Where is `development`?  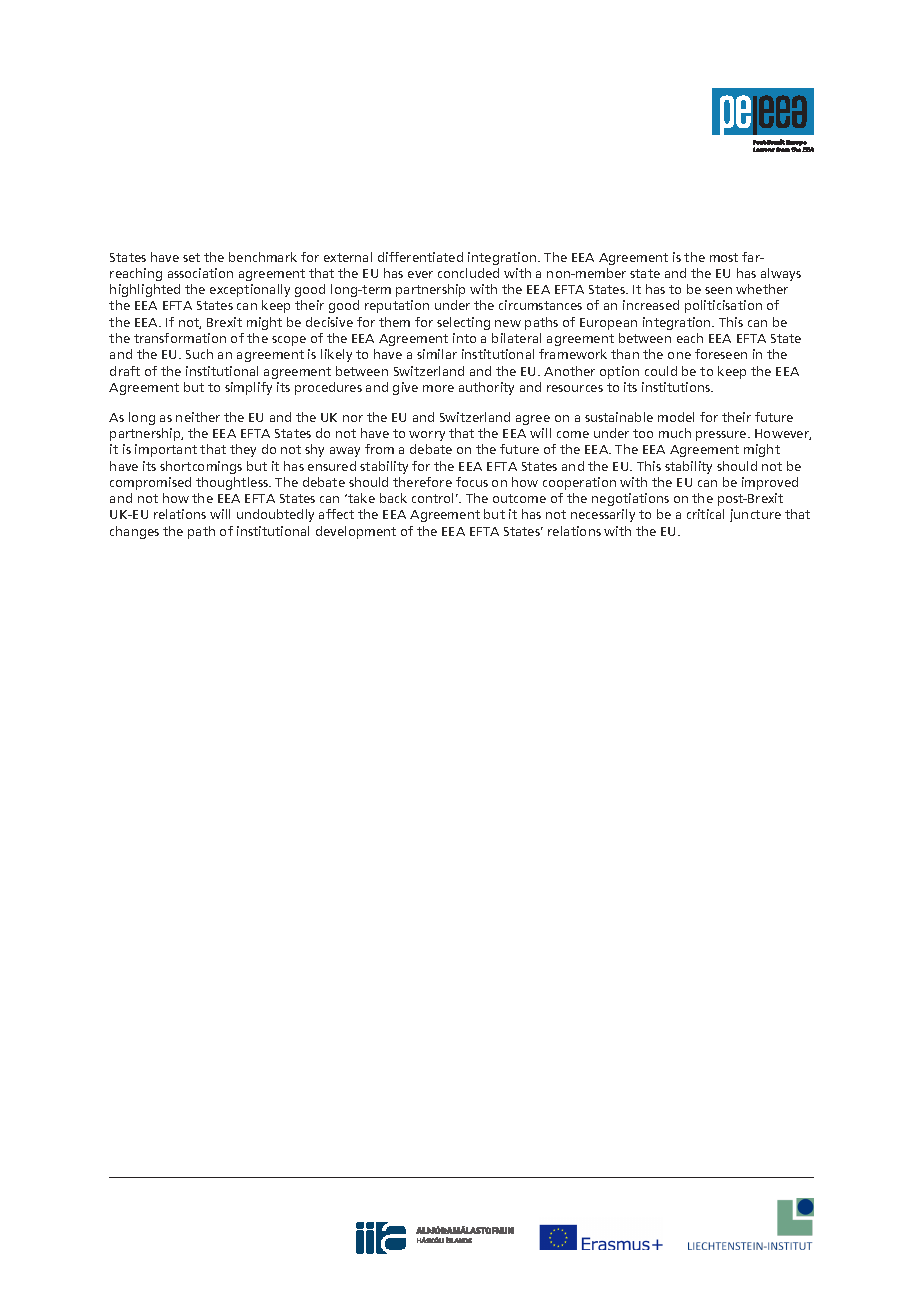 development is located at coordinates (356, 532).
